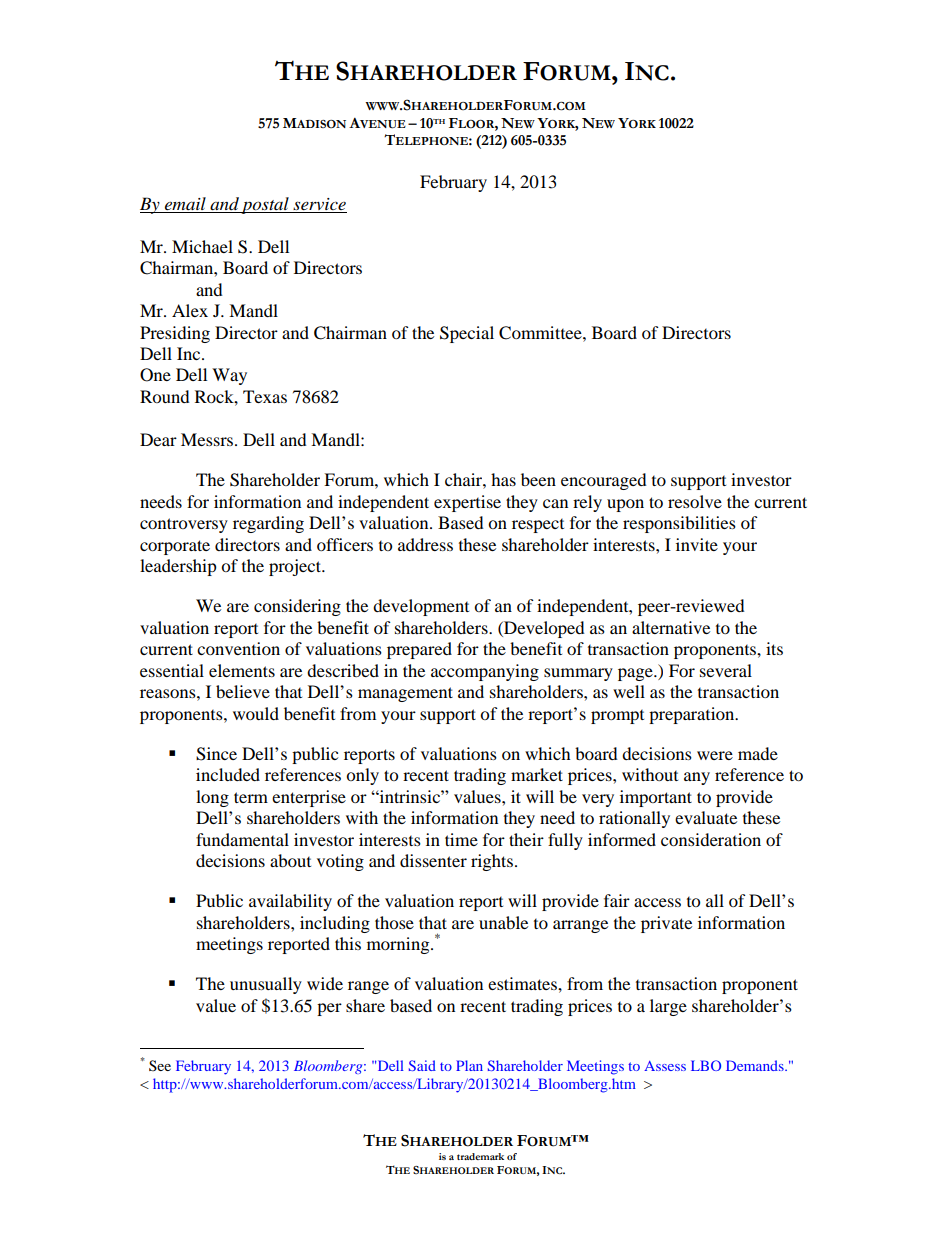 This image has height=1233, width=952. What do you see at coordinates (695, 501) in the image?
I see `resolve` at bounding box center [695, 501].
